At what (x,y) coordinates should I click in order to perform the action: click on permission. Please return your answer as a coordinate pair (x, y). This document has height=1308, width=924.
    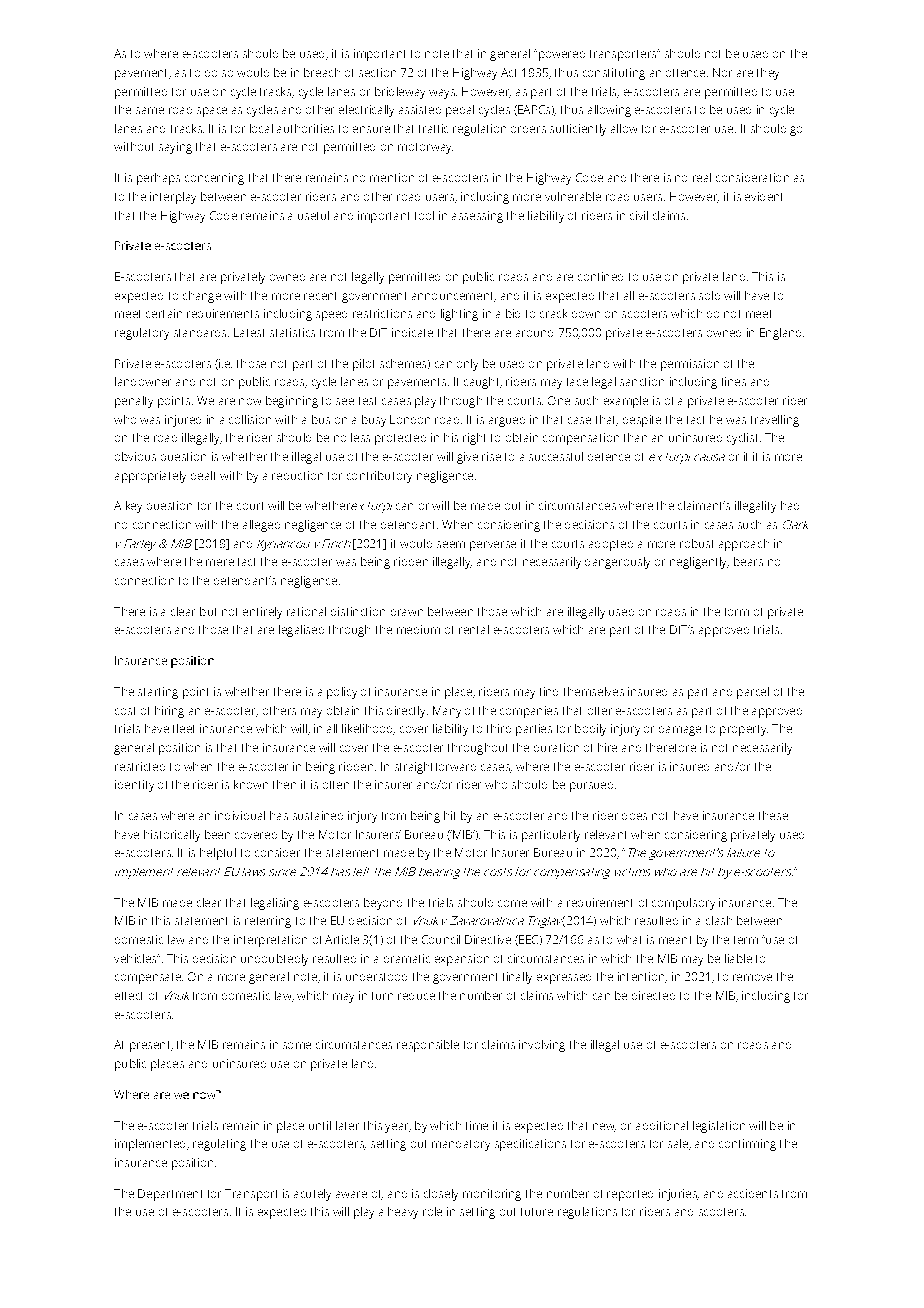
    Looking at the image, I should click on (690, 365).
